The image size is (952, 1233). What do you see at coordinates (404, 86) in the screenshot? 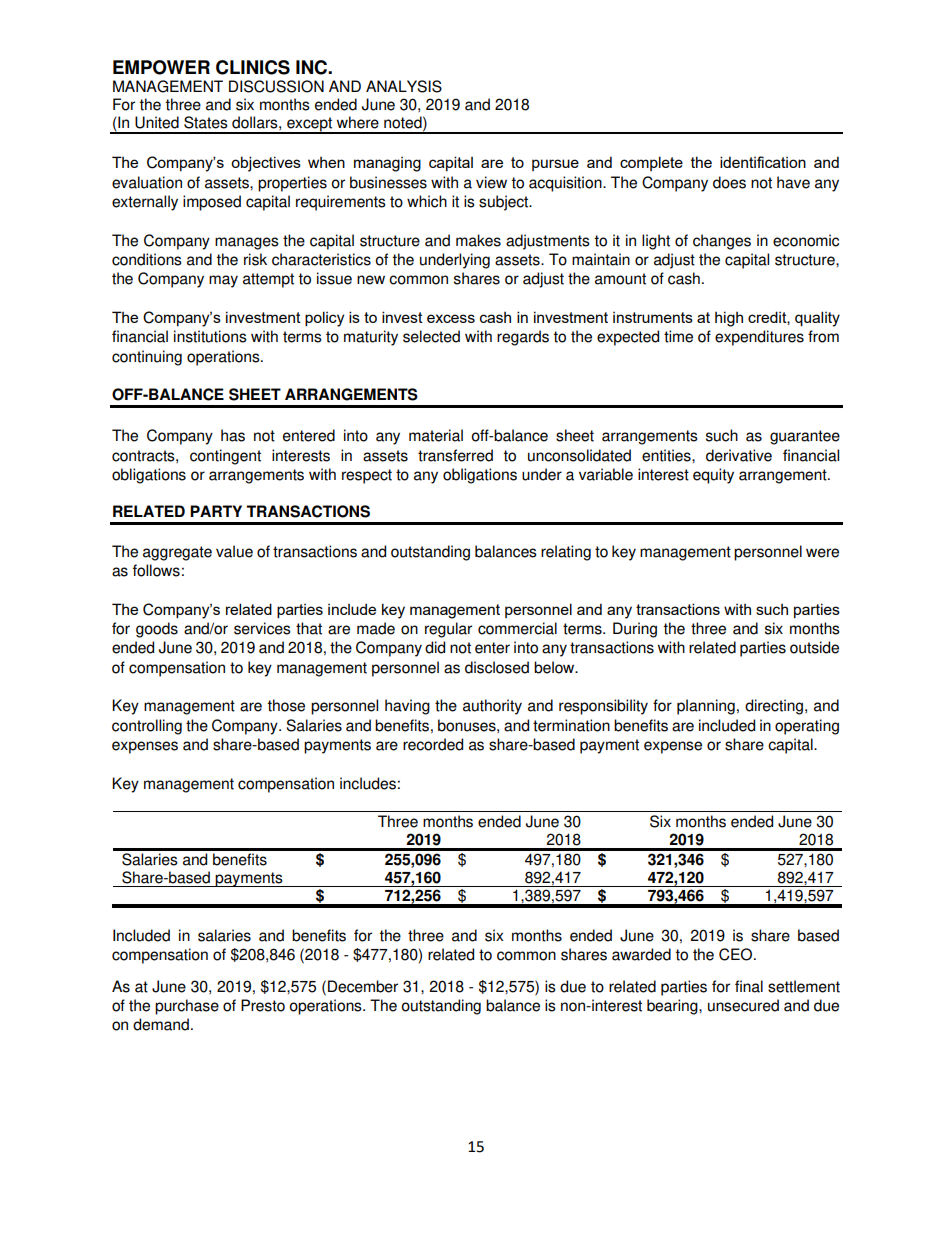
I see `ANALYSIS` at bounding box center [404, 86].
